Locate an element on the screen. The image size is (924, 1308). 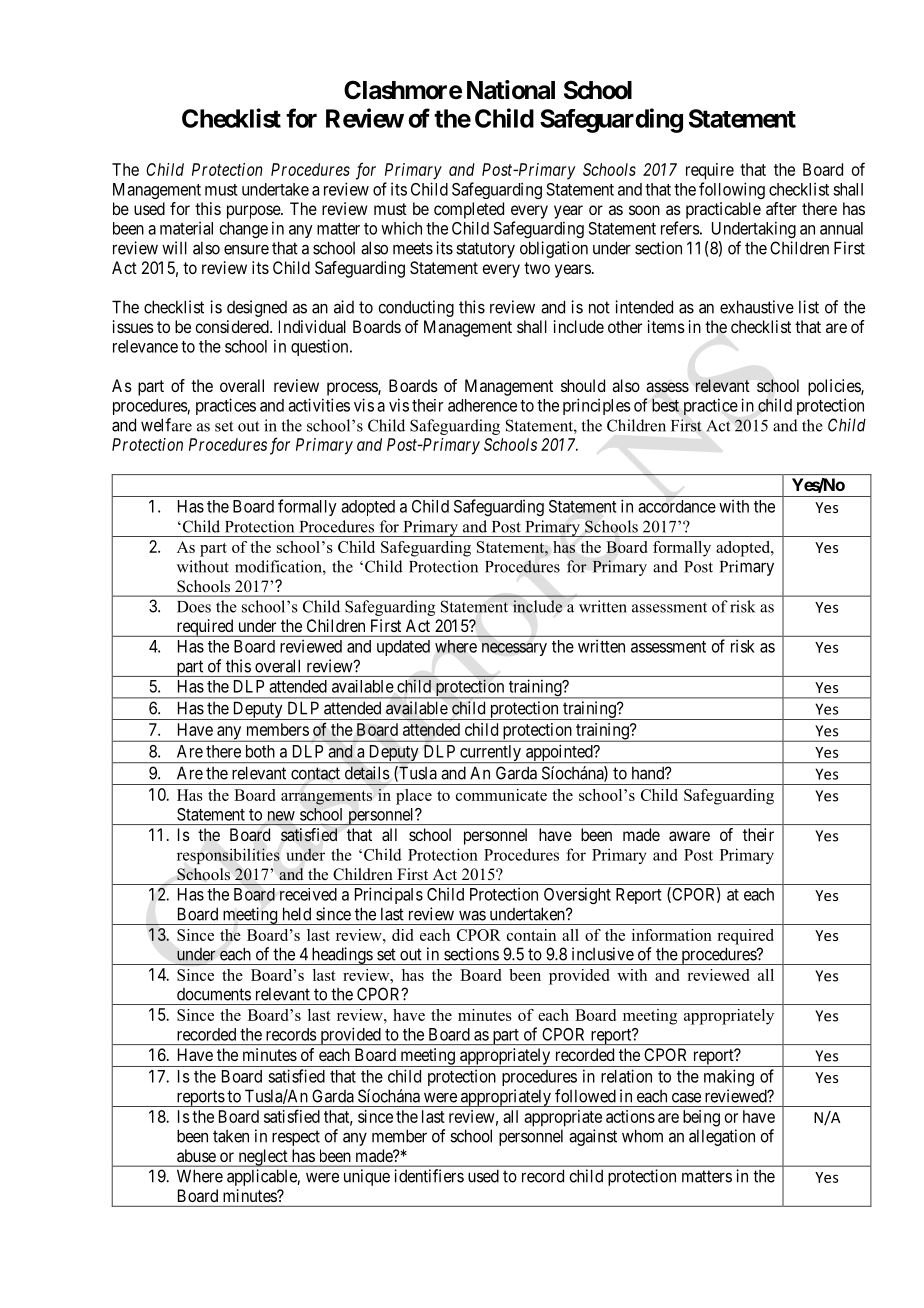
aware is located at coordinates (689, 836).
